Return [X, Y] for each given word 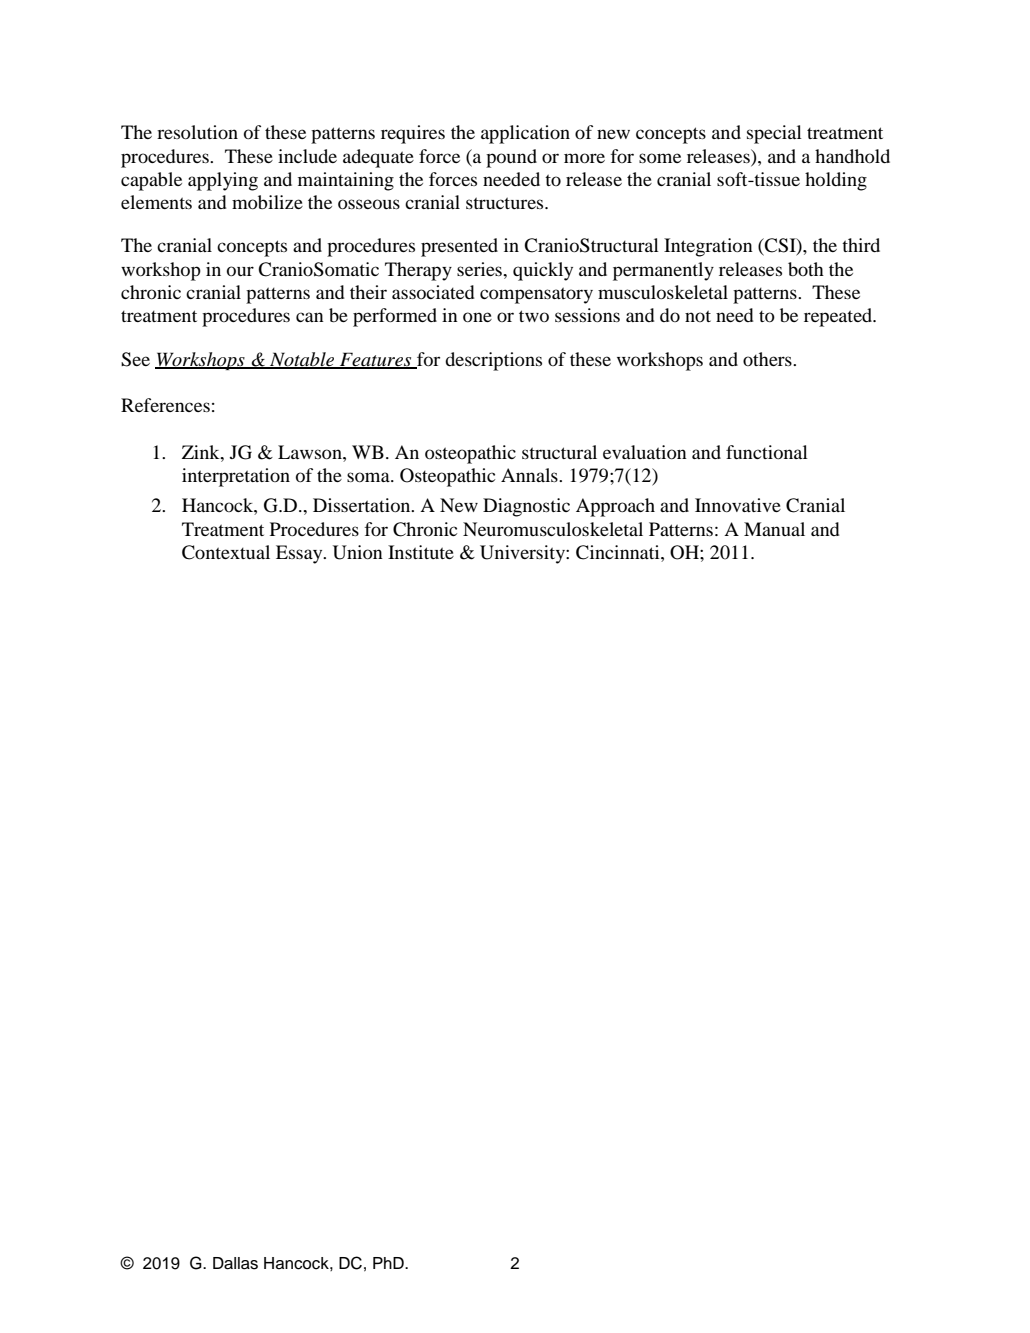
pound [511, 158]
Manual [774, 529]
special [774, 134]
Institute [421, 552]
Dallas [235, 1263]
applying [223, 181]
